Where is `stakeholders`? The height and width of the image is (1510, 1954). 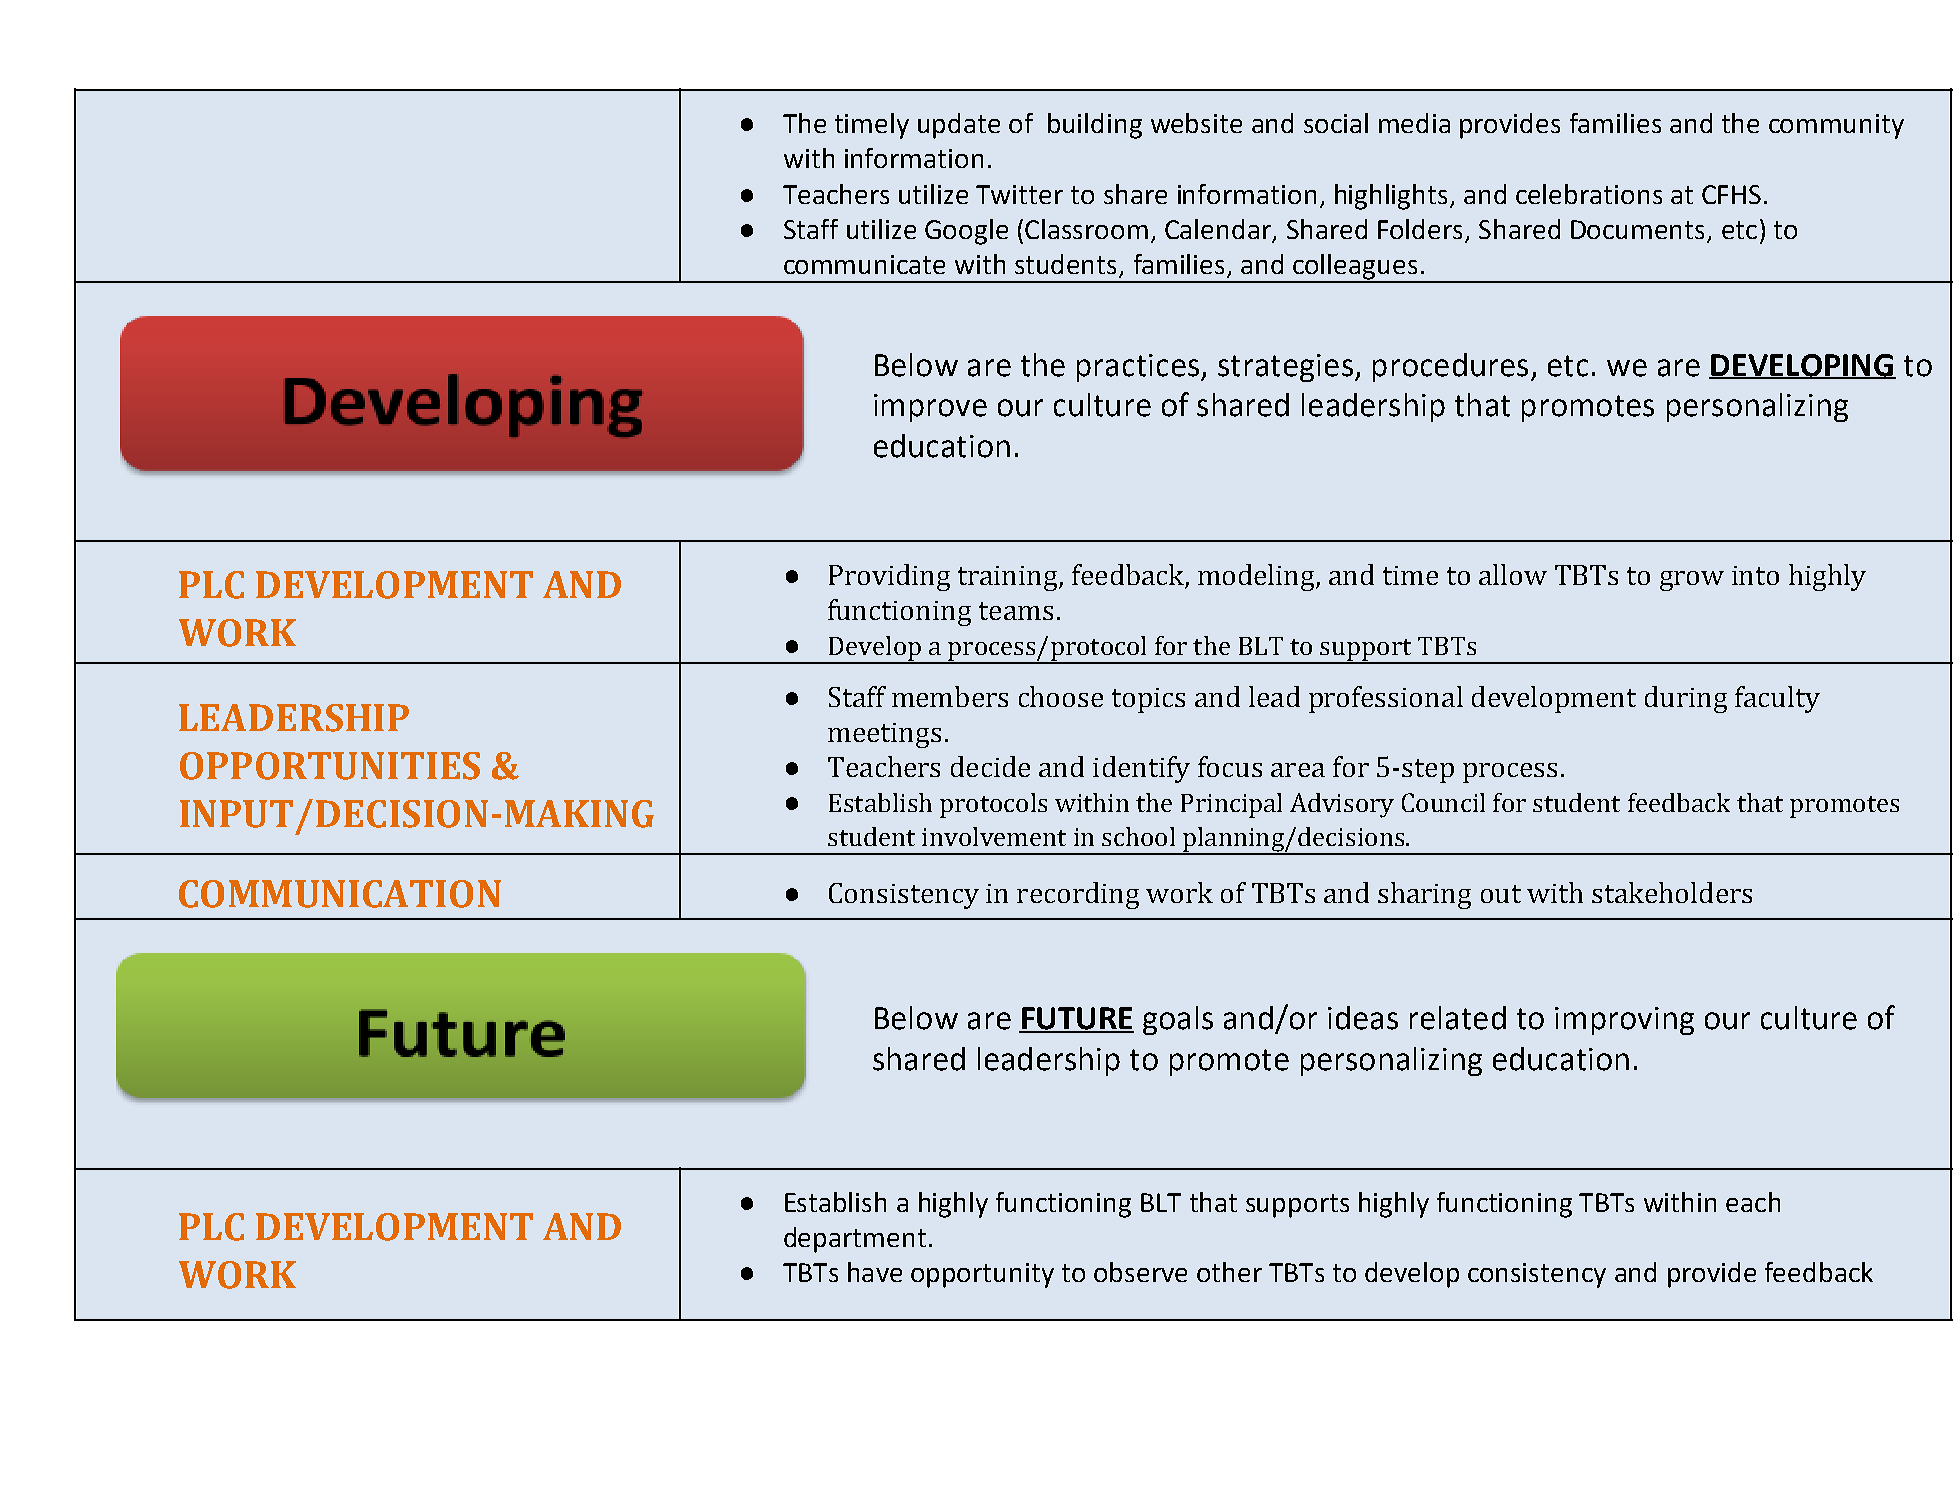
stakeholders is located at coordinates (1672, 892).
